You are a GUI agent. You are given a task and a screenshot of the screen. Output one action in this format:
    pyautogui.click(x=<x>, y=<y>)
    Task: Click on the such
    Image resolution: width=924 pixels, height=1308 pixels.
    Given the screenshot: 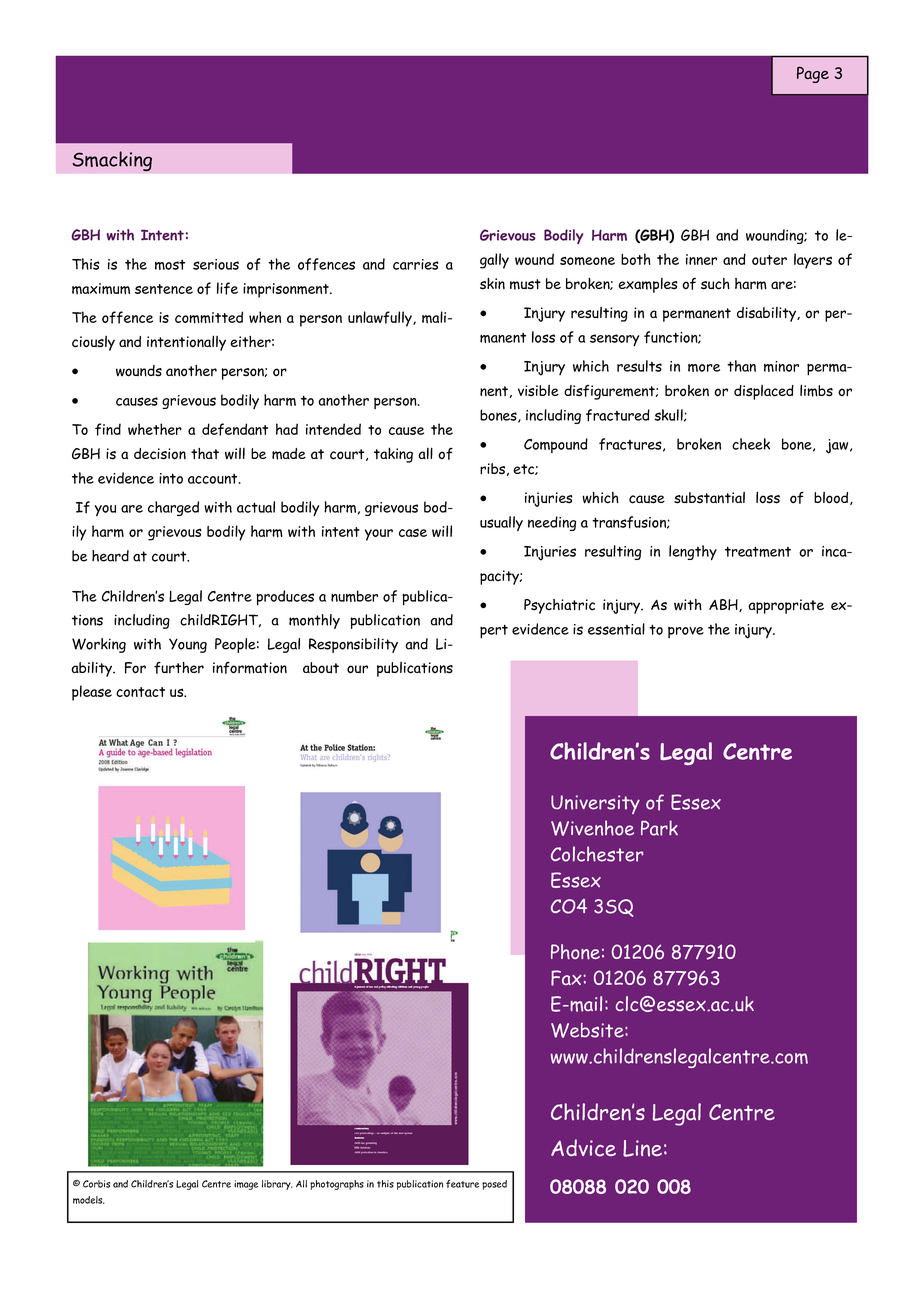 What is the action you would take?
    pyautogui.click(x=715, y=284)
